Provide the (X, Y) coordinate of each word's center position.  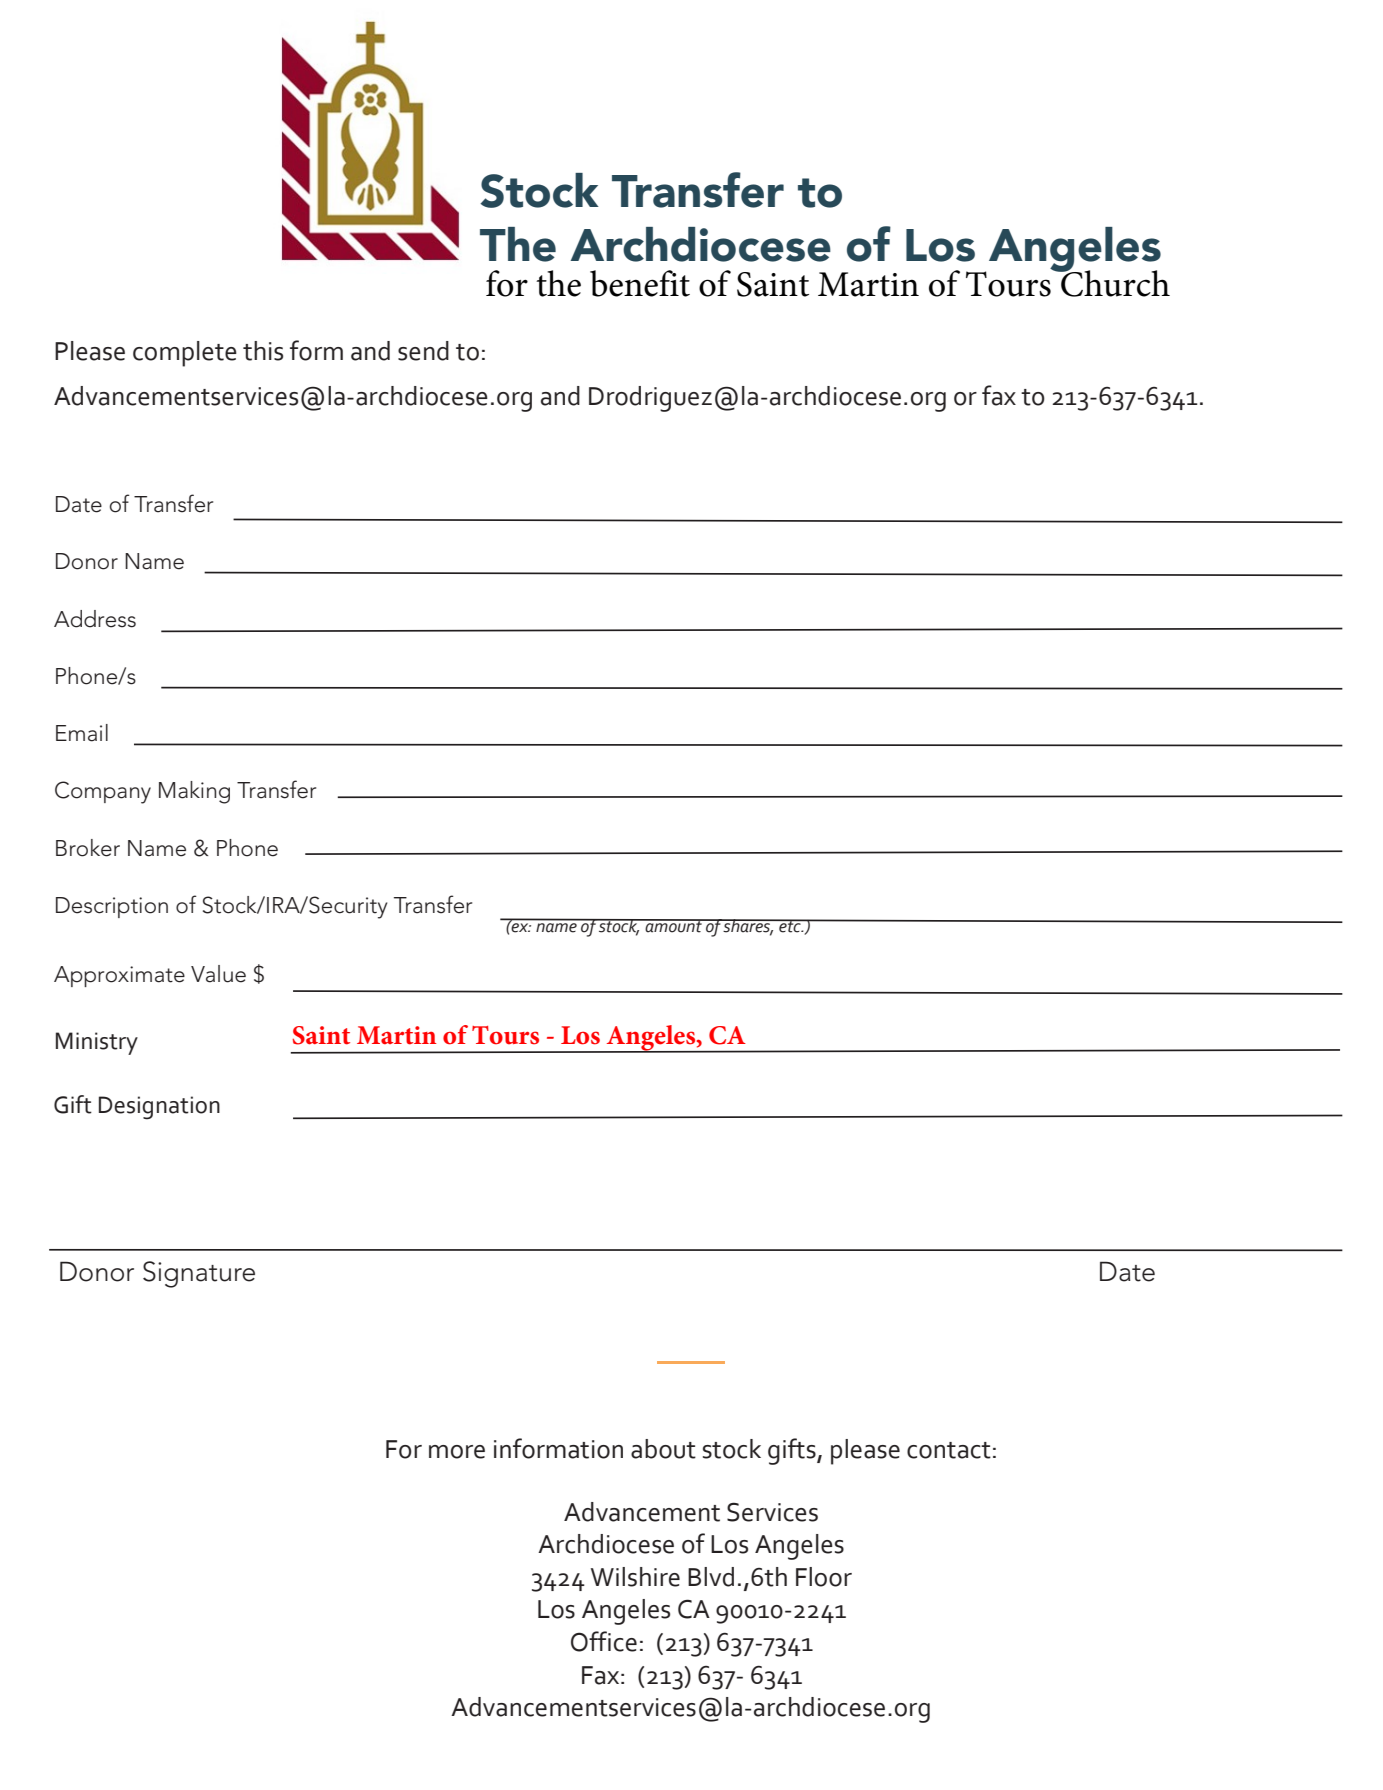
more (457, 1452)
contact (949, 1450)
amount (673, 926)
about (663, 1449)
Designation (159, 1108)
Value (218, 974)
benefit (640, 283)
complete (185, 354)
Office (604, 1641)
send (423, 351)
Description (112, 907)
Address (95, 619)
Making (194, 792)
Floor (824, 1577)
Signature (199, 1274)
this (263, 351)
